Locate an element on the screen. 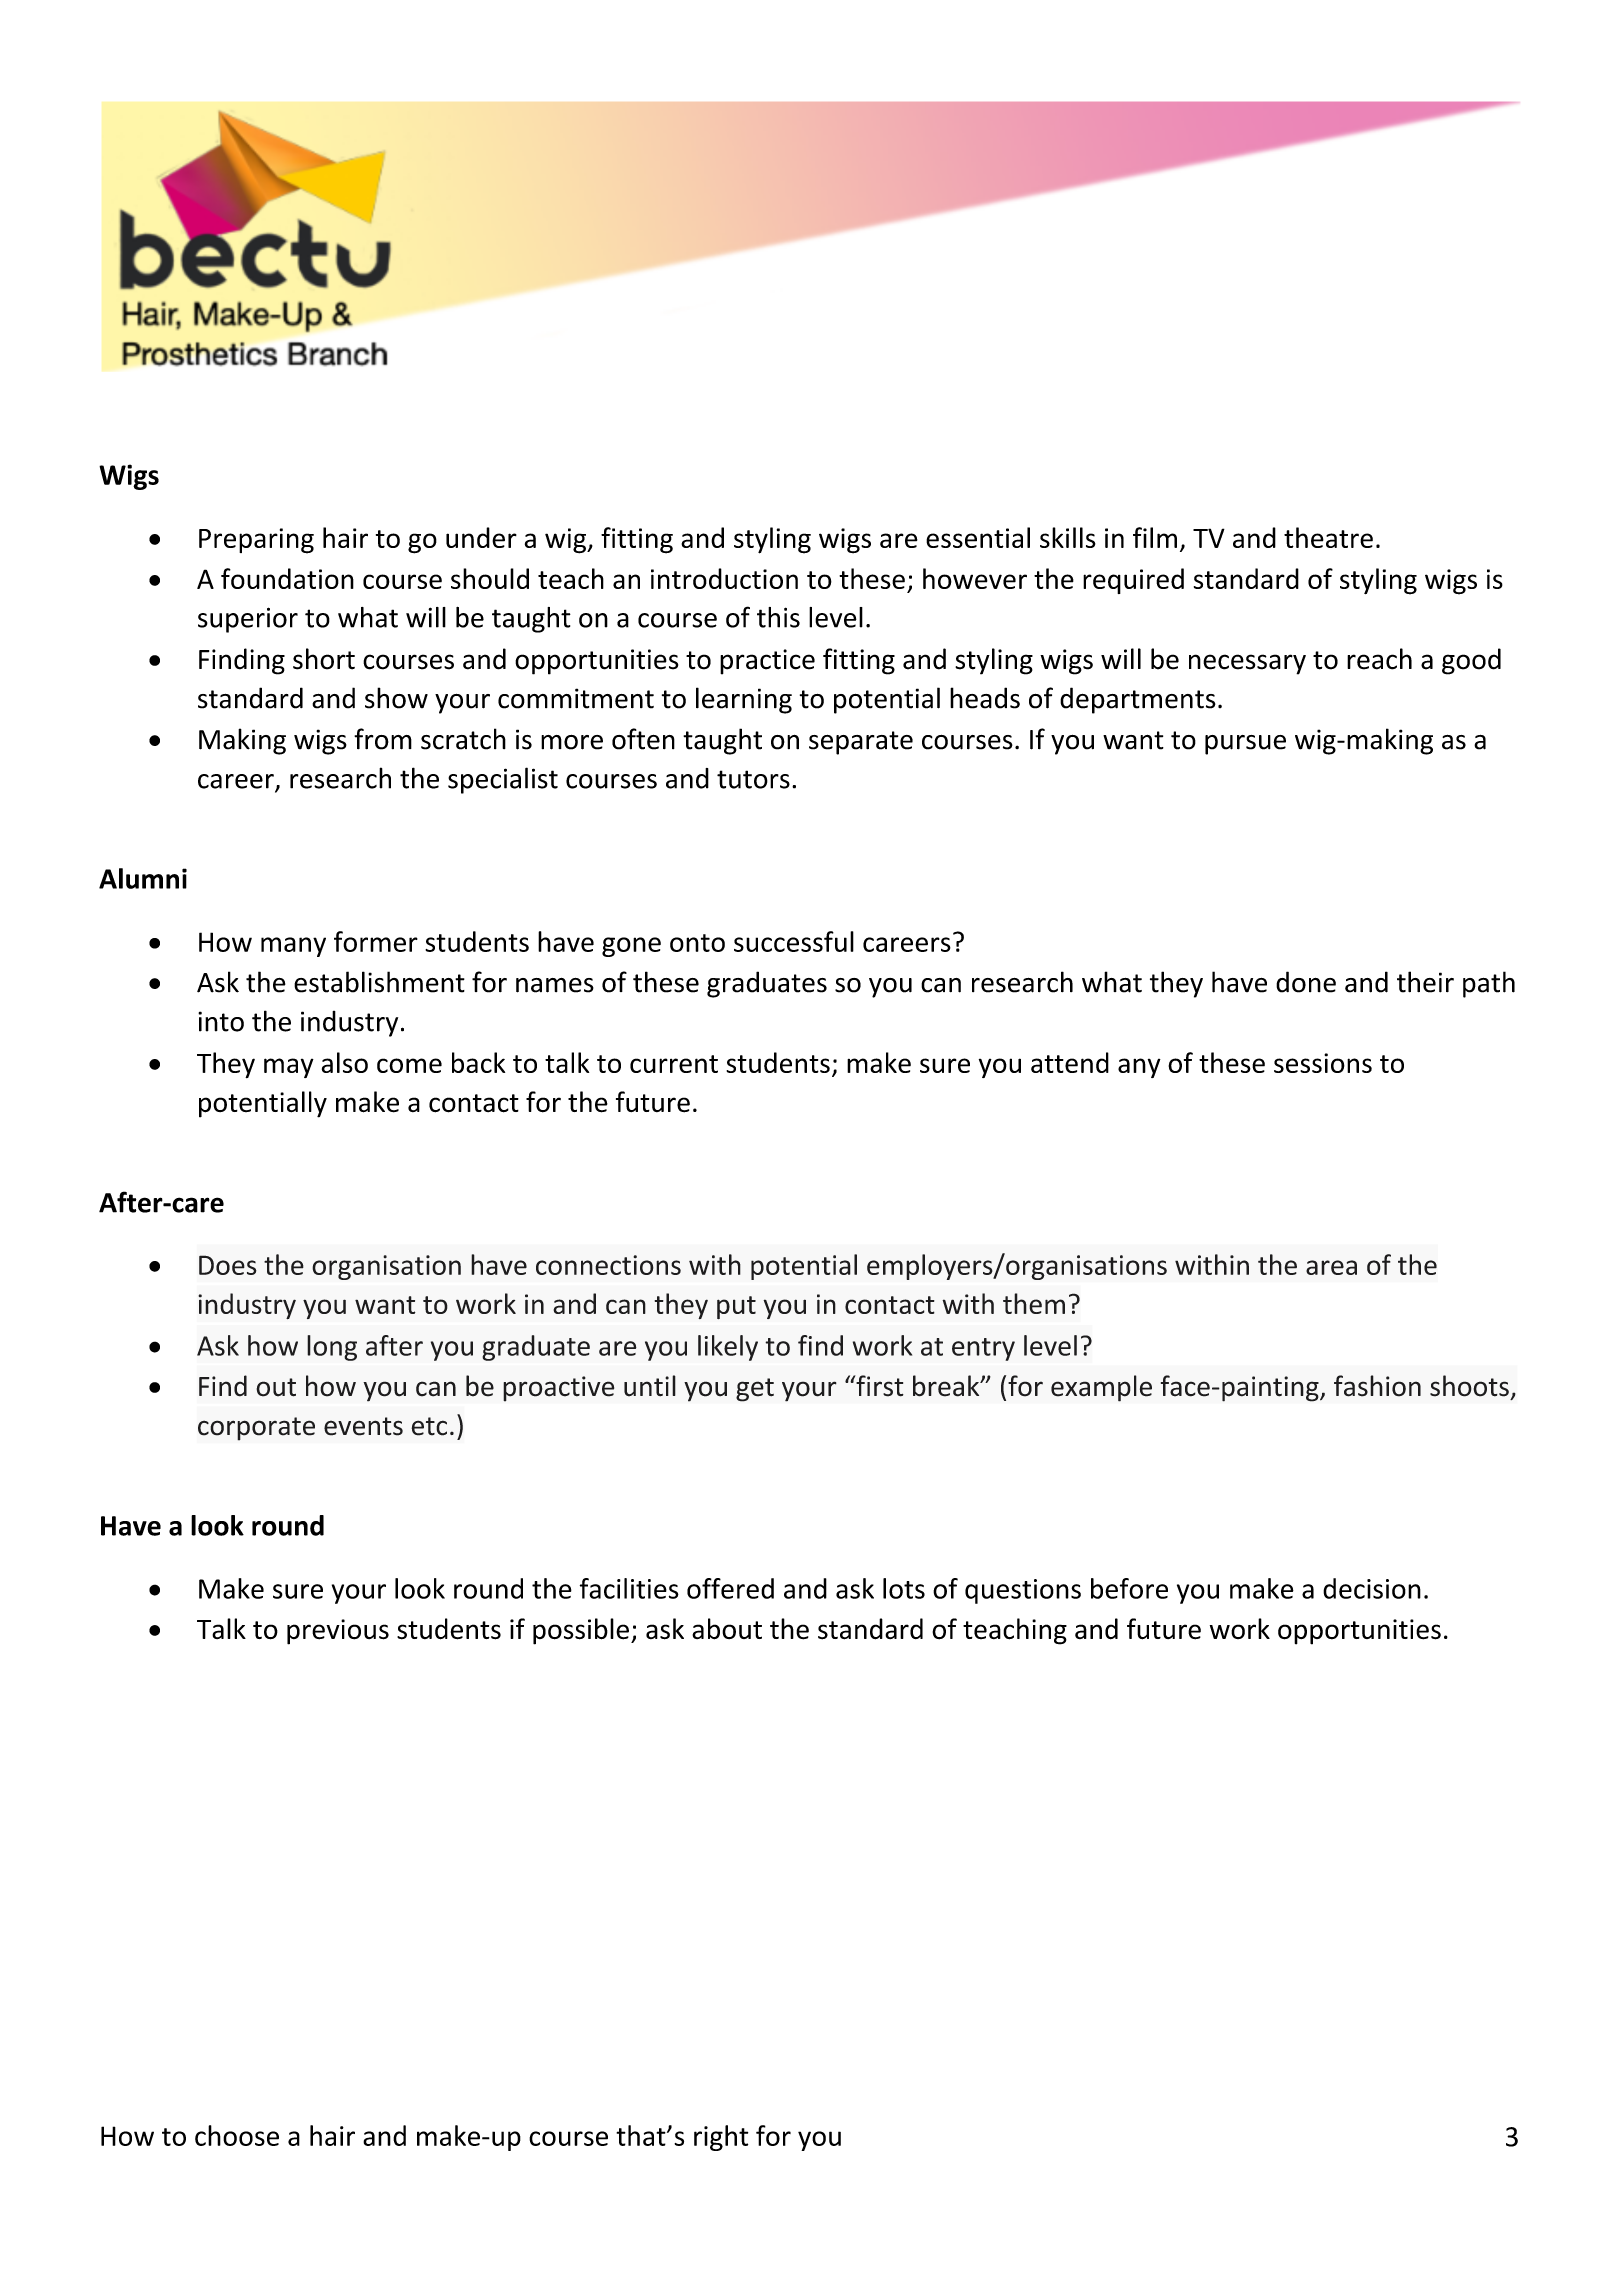  fashion is located at coordinates (1377, 1386).
